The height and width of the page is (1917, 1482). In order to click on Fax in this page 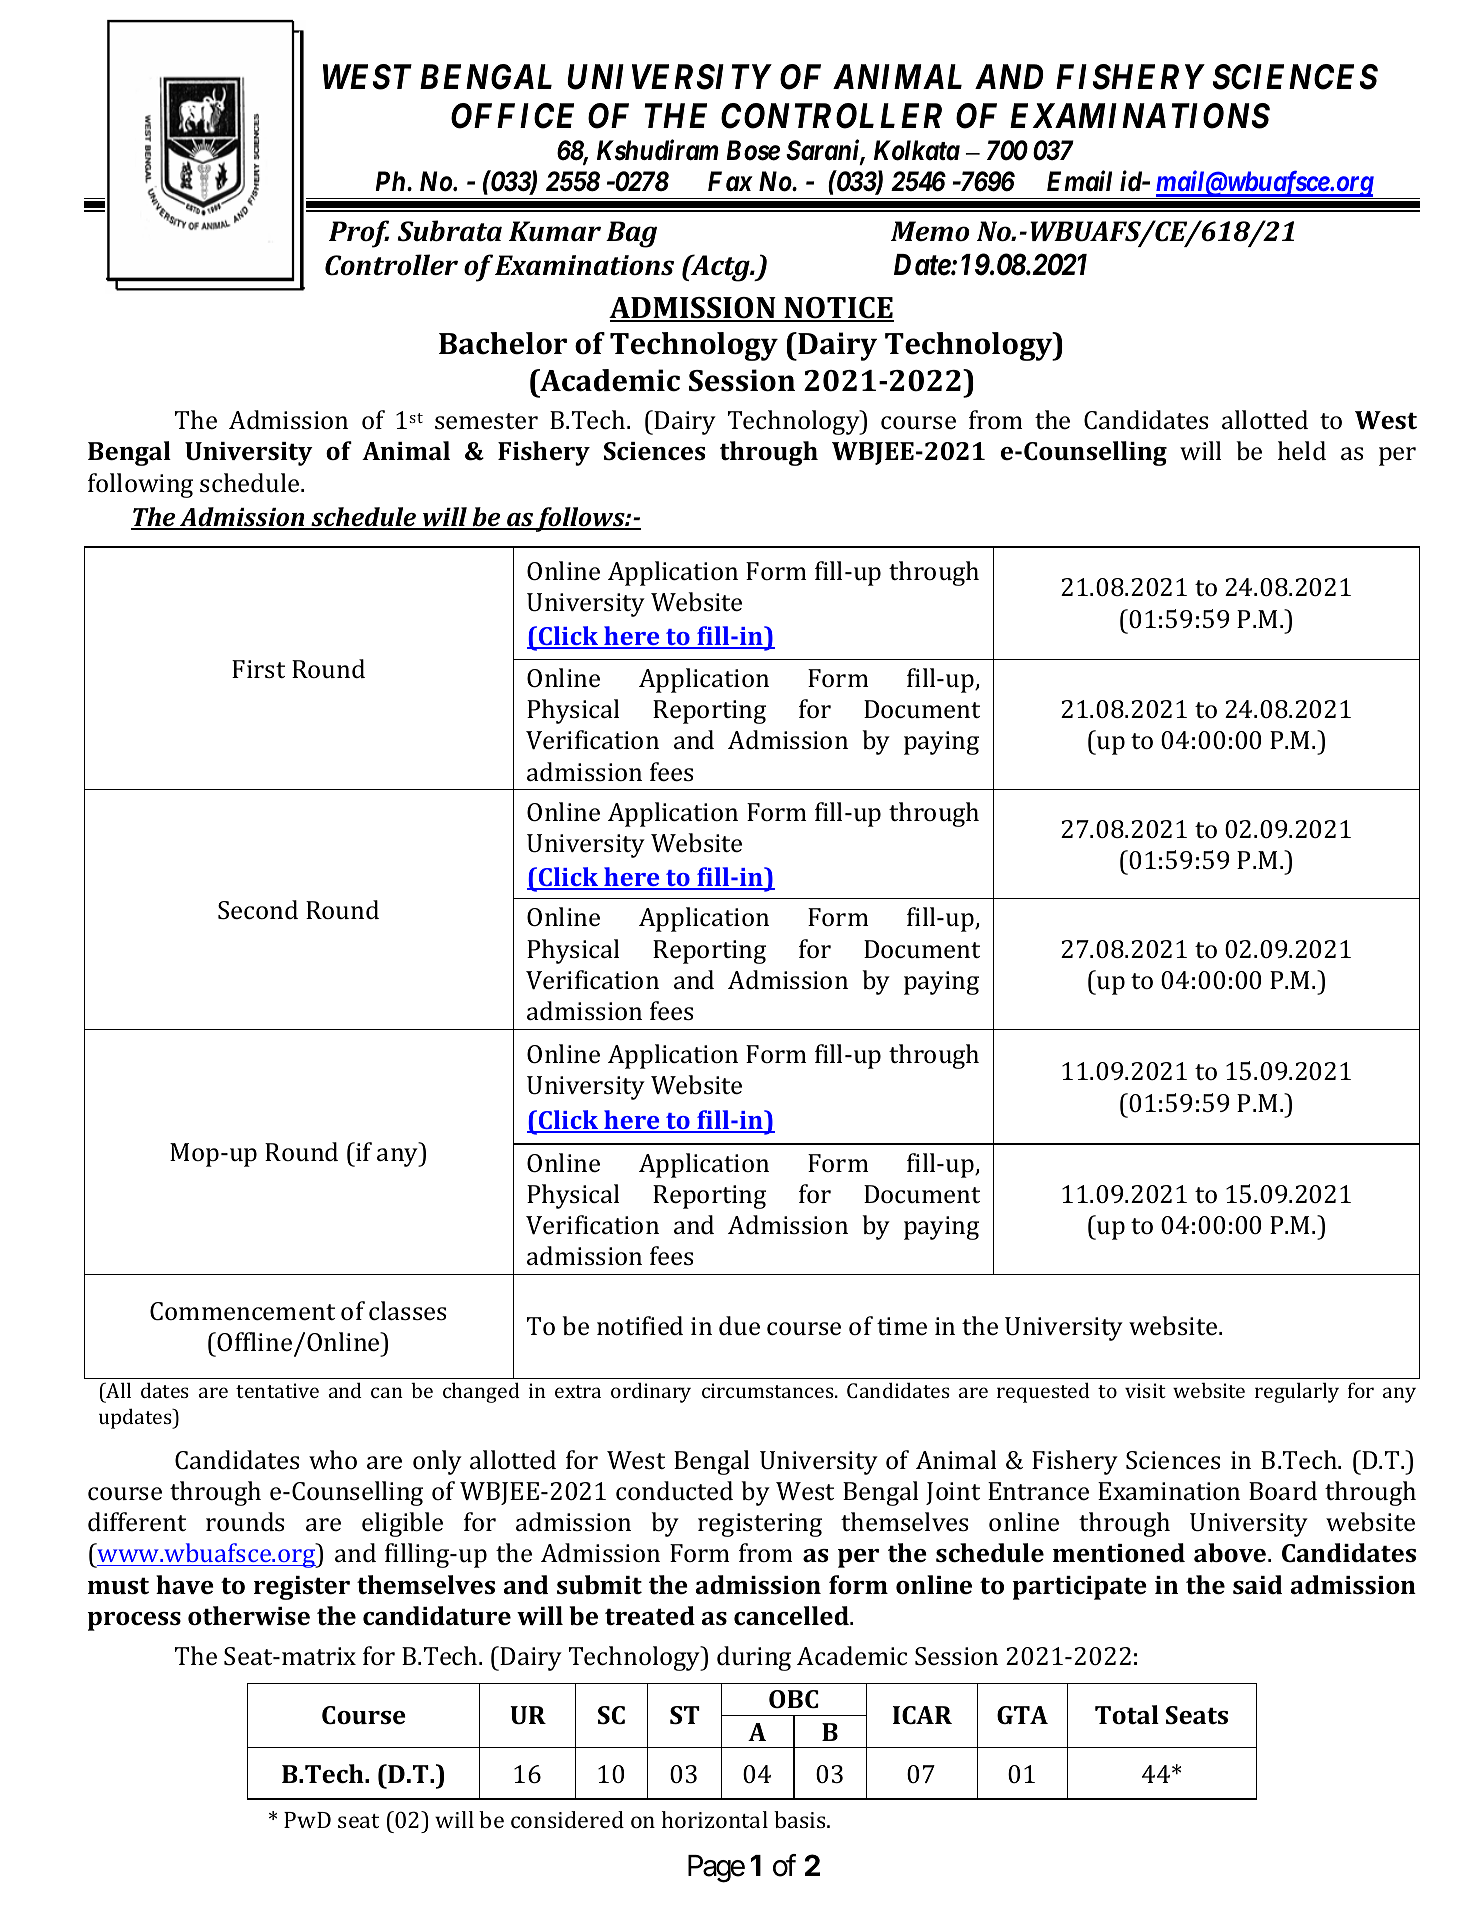, I will do `click(730, 181)`.
